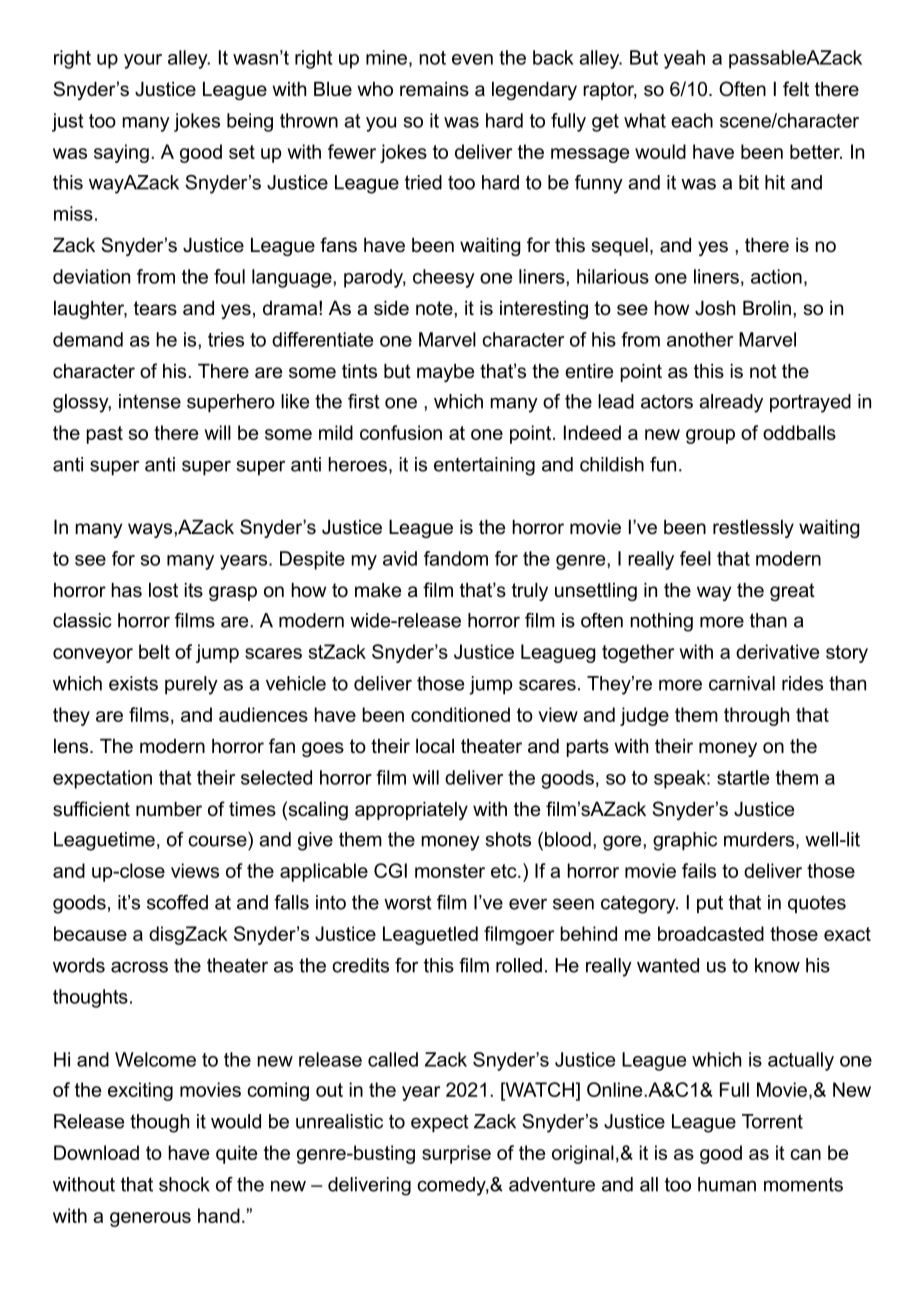 Image resolution: width=924 pixels, height=1308 pixels. What do you see at coordinates (169, 809) in the page?
I see `number` at bounding box center [169, 809].
